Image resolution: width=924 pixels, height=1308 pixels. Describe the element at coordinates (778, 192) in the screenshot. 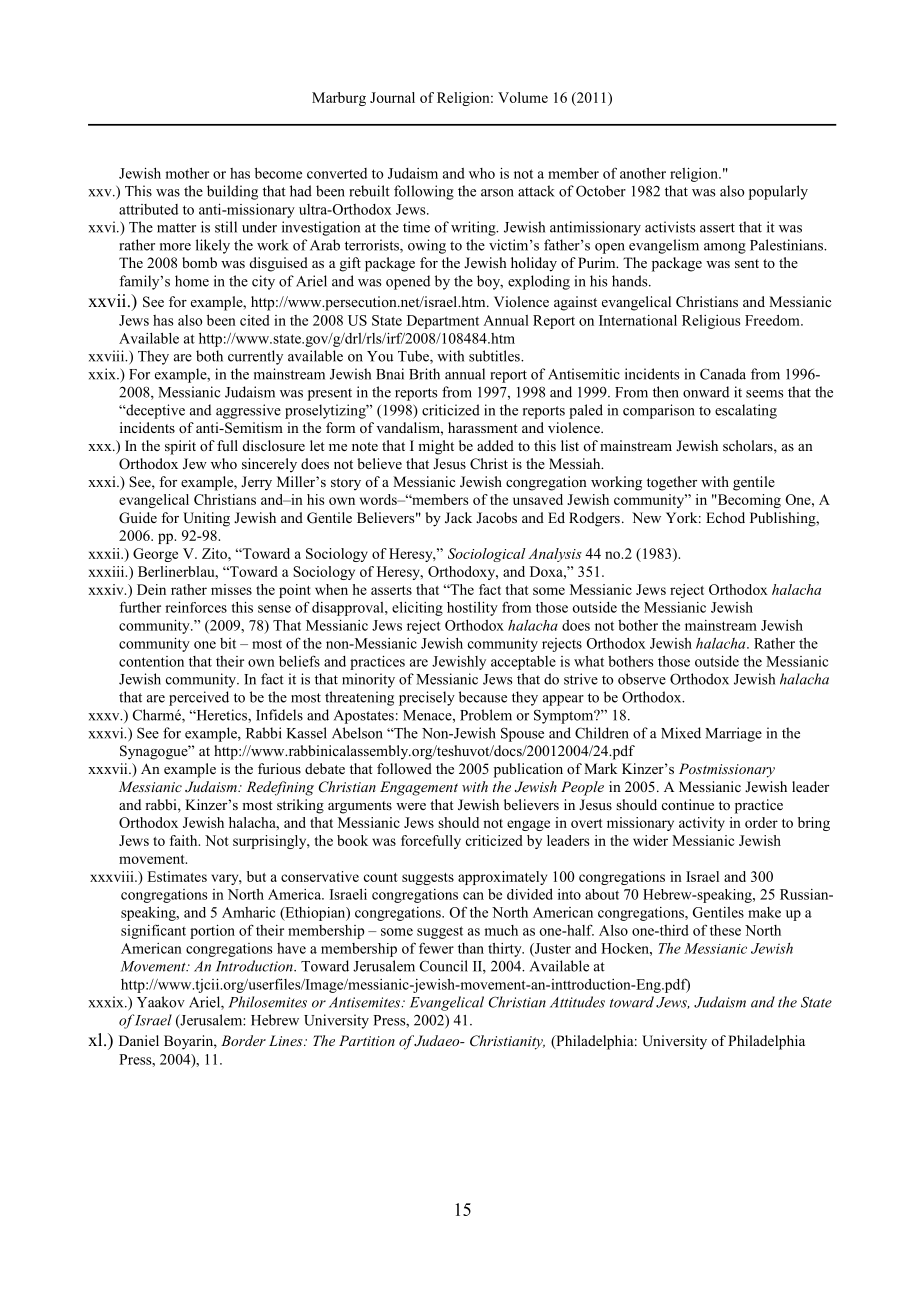

I see `popularly` at that location.
